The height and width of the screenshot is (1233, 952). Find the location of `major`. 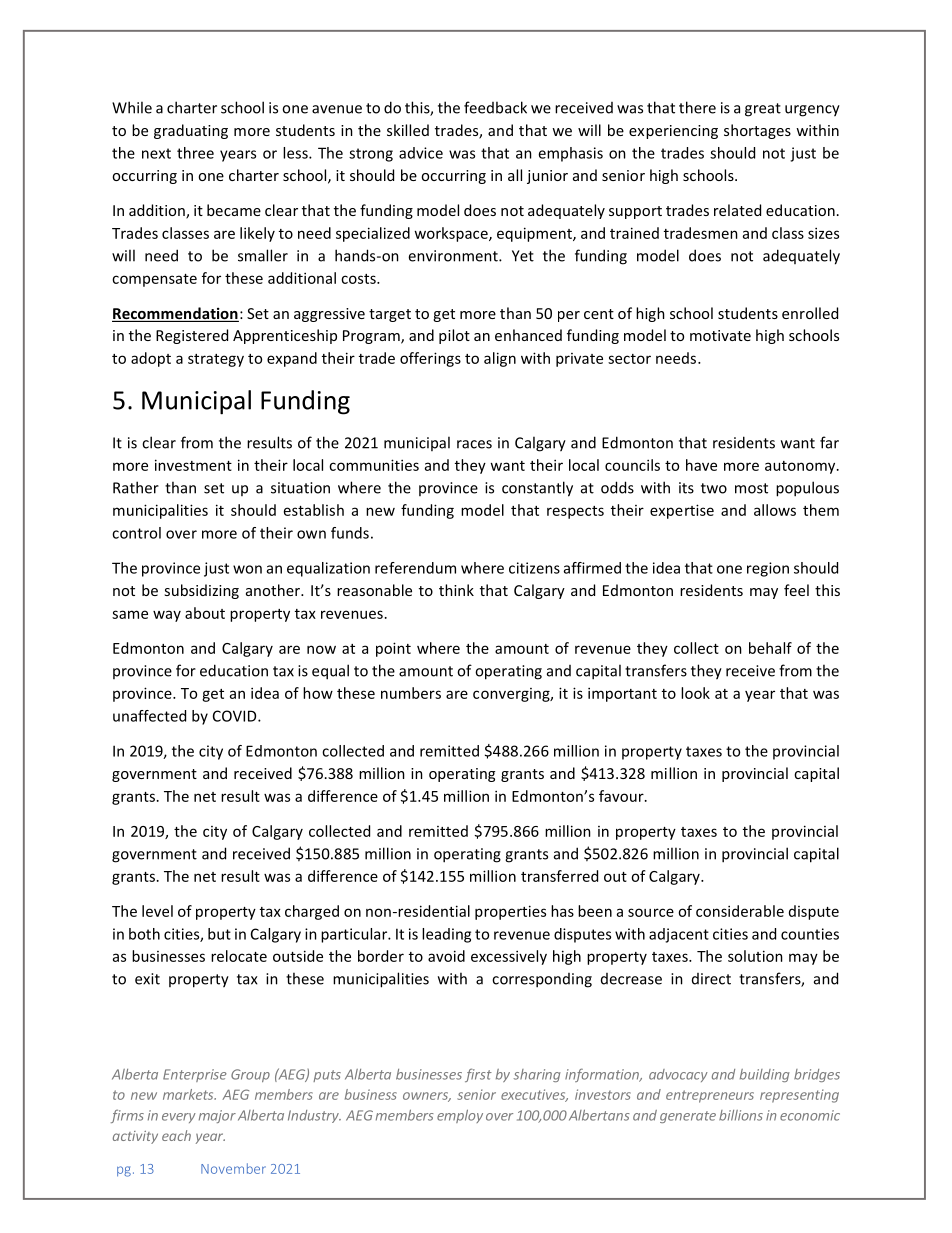

major is located at coordinates (217, 1116).
